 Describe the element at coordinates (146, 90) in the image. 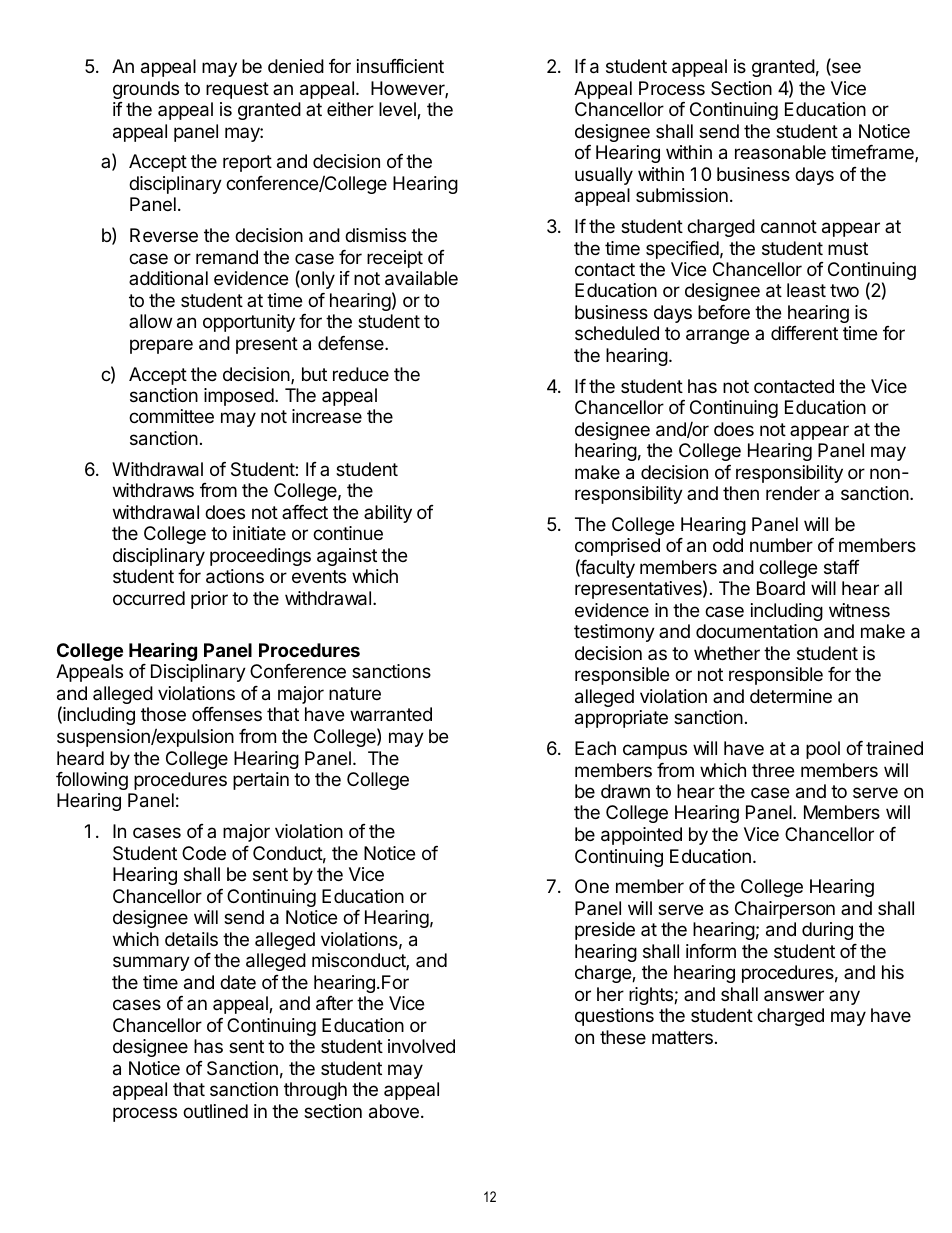

I see `grounds` at that location.
